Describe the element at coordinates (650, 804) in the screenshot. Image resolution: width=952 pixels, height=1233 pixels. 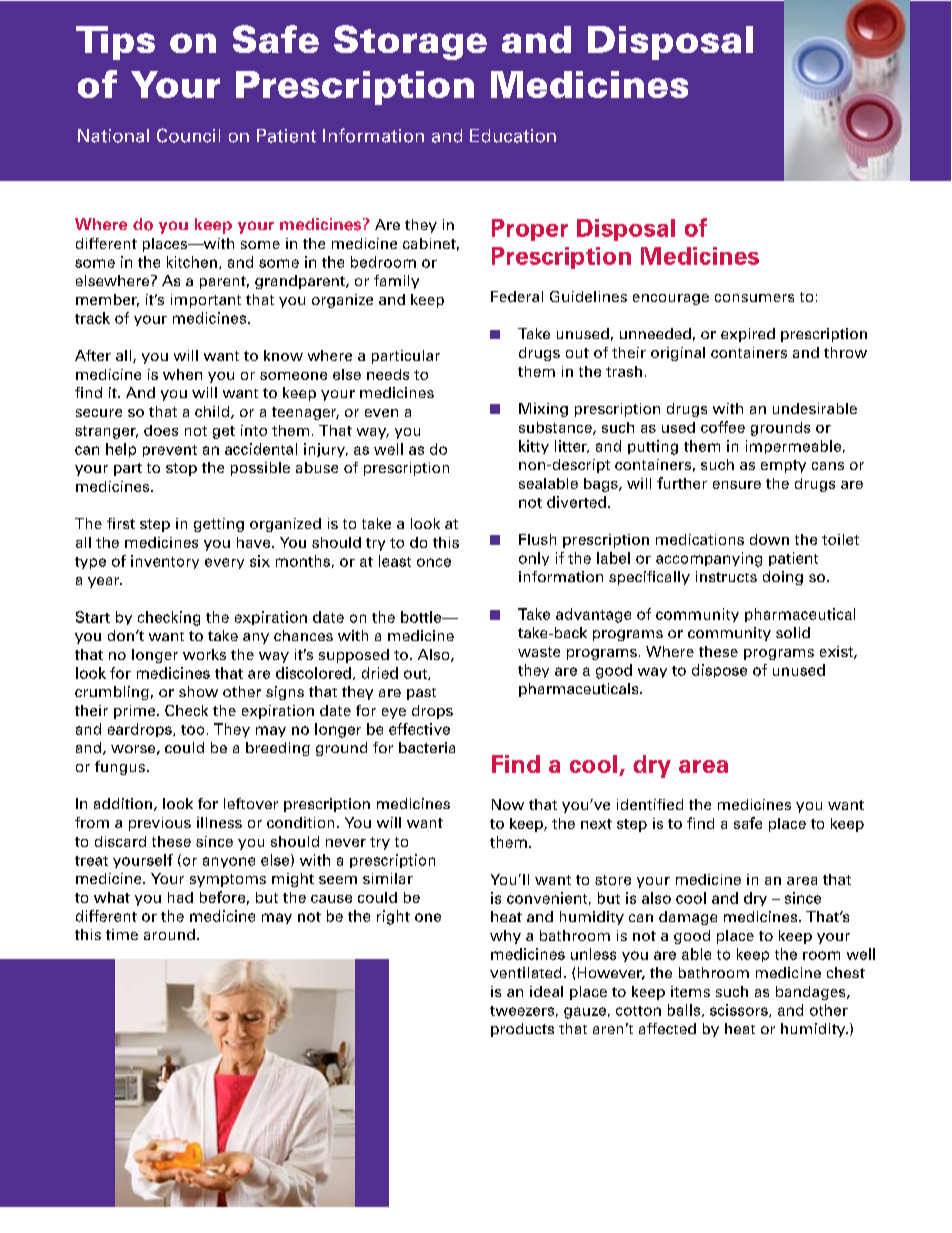
I see `identified` at that location.
